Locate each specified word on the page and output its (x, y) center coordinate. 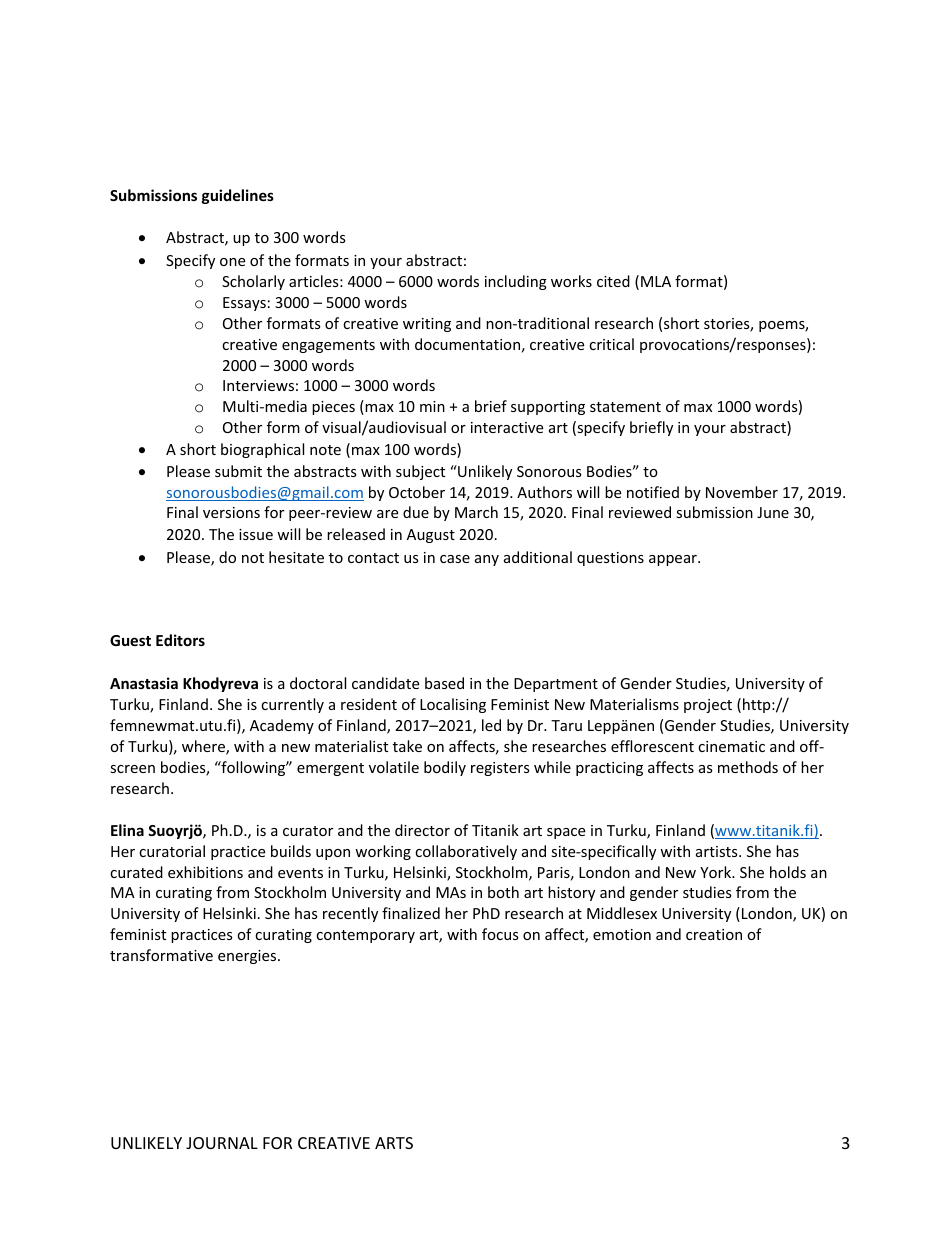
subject (420, 472)
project (708, 706)
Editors (180, 640)
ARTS (394, 1143)
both (503, 892)
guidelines (238, 196)
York (717, 872)
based (444, 683)
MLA (656, 281)
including (516, 282)
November (742, 492)
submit (238, 471)
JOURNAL (222, 1143)
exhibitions (205, 872)
